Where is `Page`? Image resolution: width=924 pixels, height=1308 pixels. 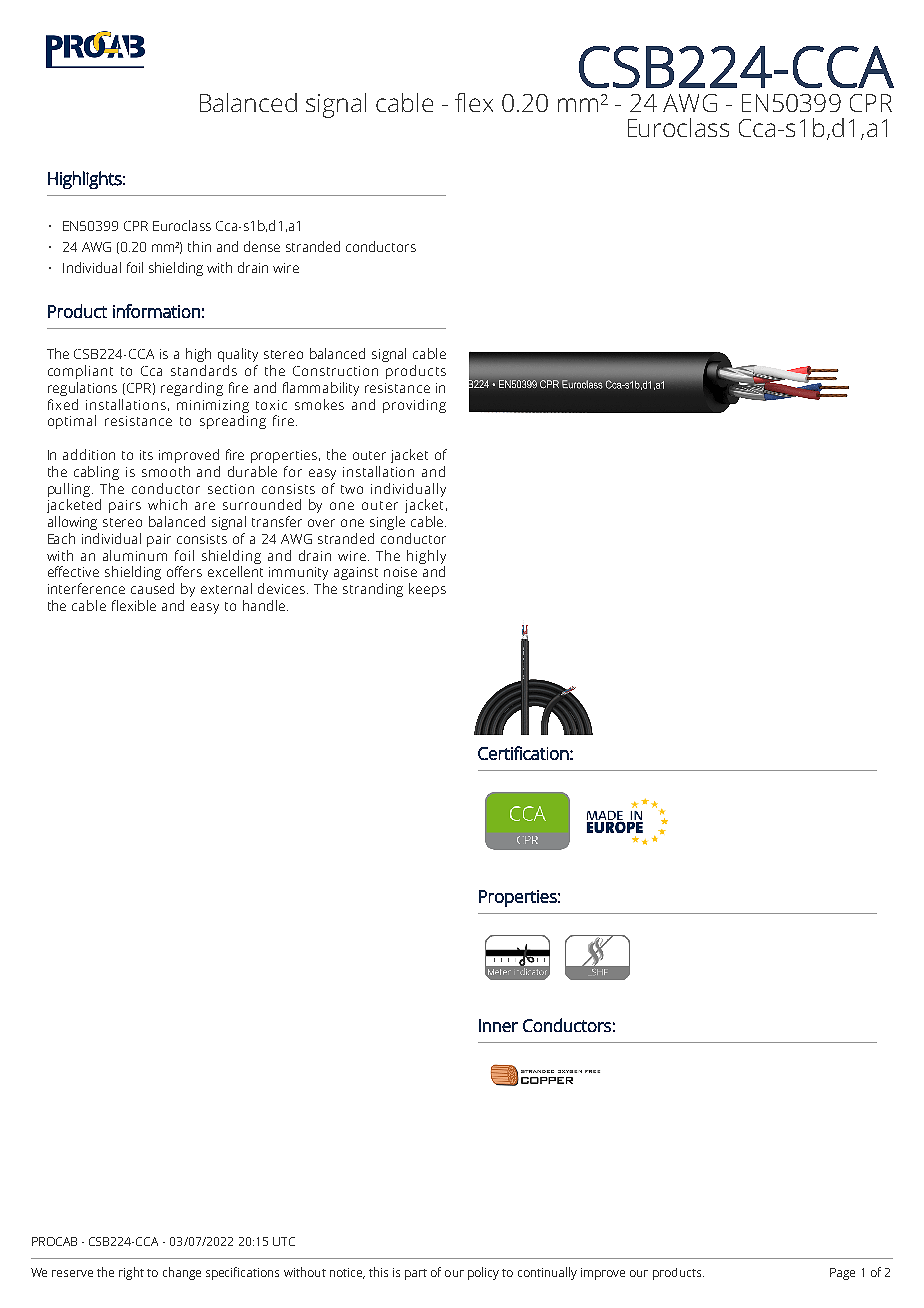
Page is located at coordinates (842, 1274).
